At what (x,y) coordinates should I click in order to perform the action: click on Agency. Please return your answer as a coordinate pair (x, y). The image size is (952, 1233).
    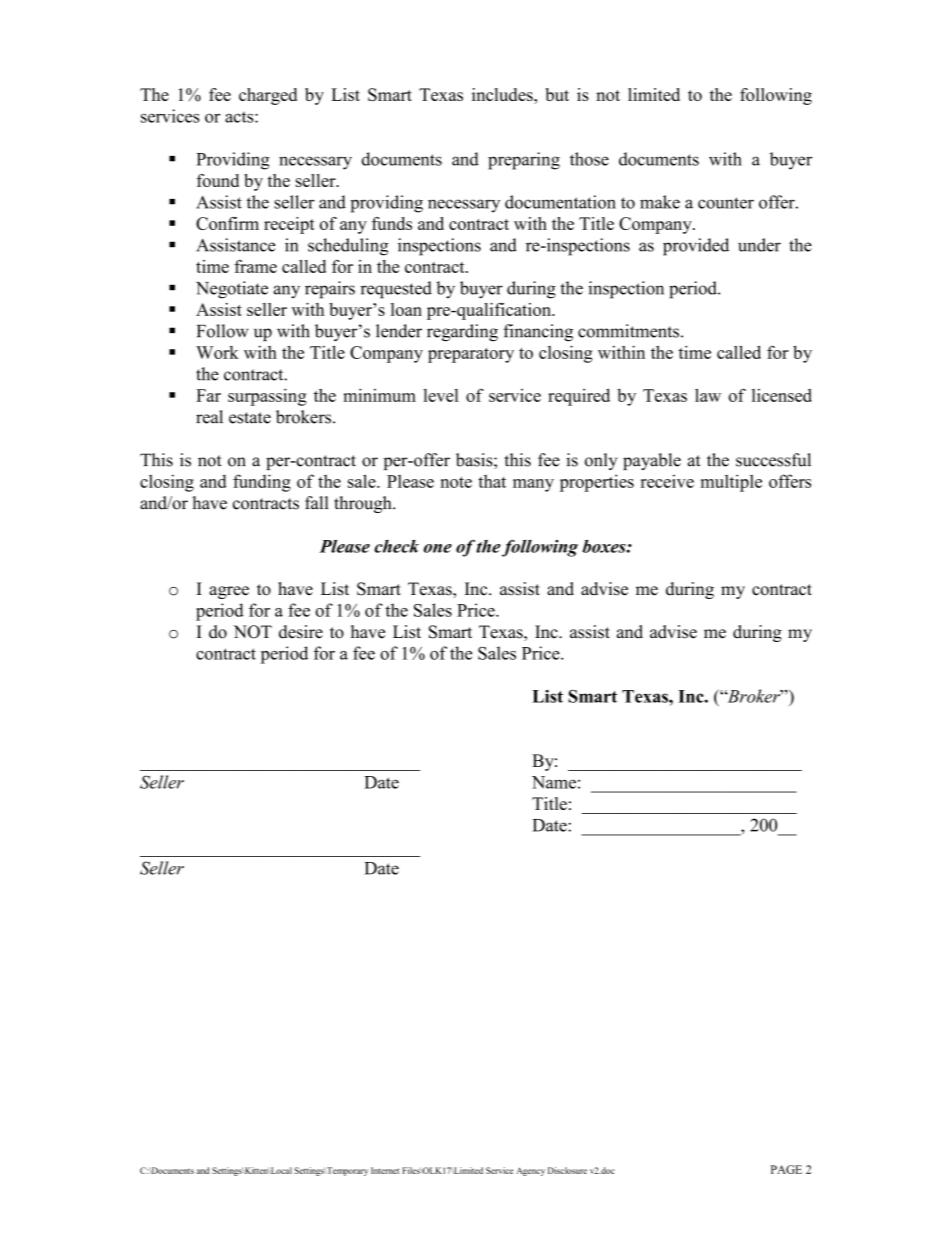
    Looking at the image, I should click on (530, 1171).
